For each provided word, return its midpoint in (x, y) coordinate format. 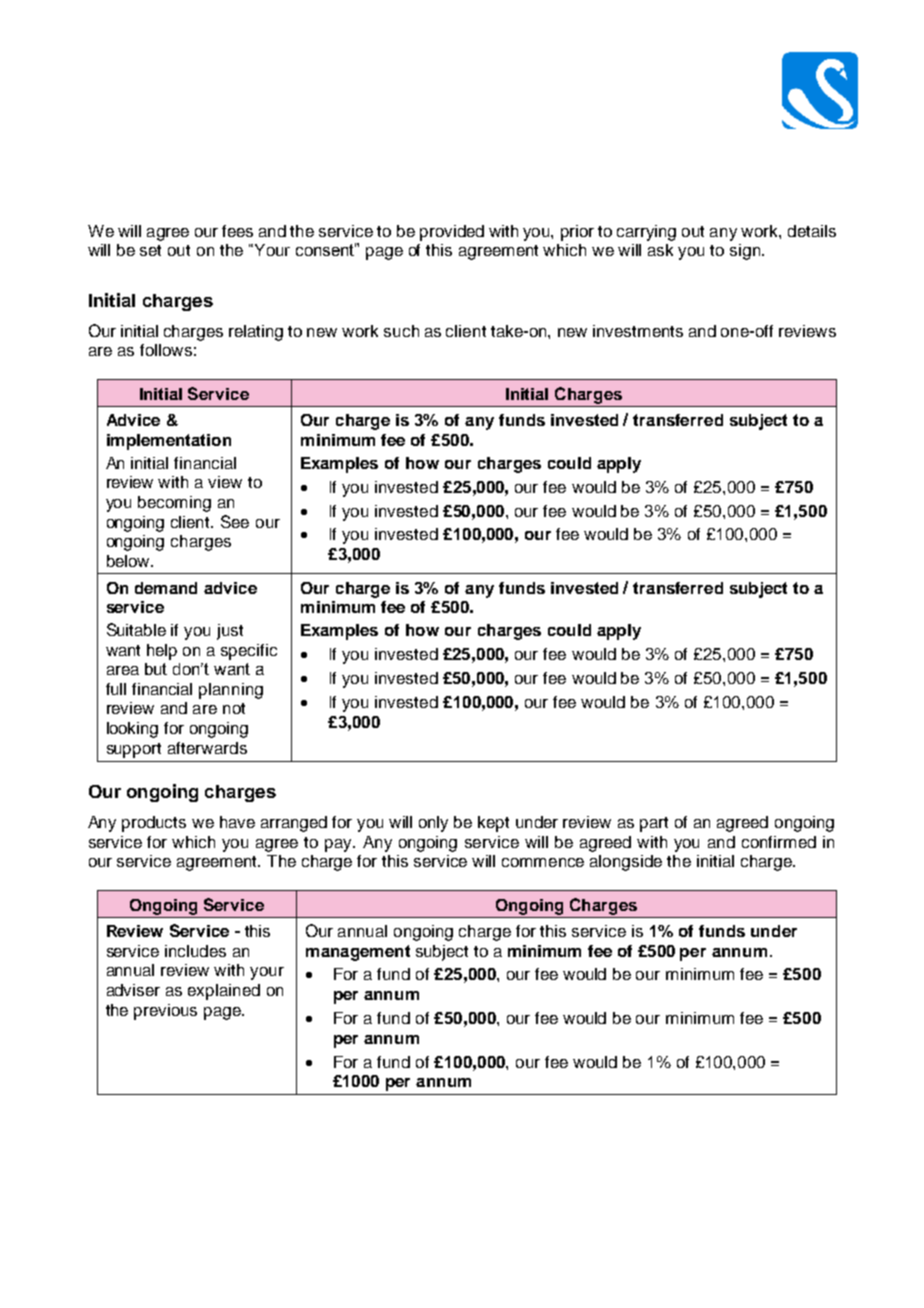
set (150, 250)
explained (224, 992)
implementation (169, 442)
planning (231, 691)
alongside (626, 863)
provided (452, 233)
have (237, 822)
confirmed (779, 842)
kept (493, 824)
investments (638, 331)
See (235, 521)
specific (249, 652)
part (654, 824)
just (230, 632)
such (401, 331)
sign (746, 252)
